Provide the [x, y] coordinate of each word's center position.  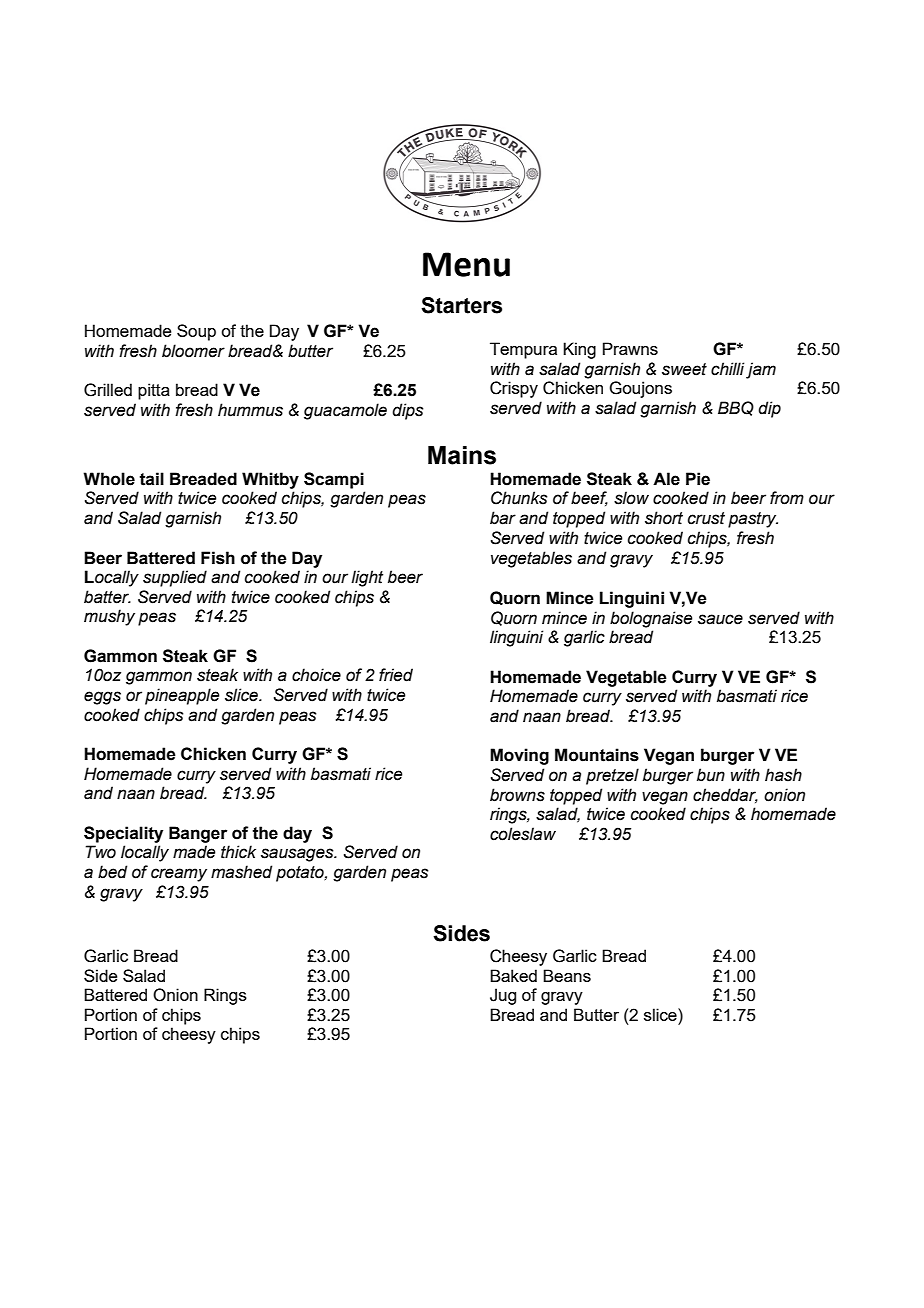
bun [711, 775]
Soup [196, 332]
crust [706, 518]
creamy [179, 875]
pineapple [182, 696]
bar [503, 518]
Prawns [630, 348]
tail [151, 479]
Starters [461, 305]
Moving [519, 756]
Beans [567, 975]
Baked [513, 975]
